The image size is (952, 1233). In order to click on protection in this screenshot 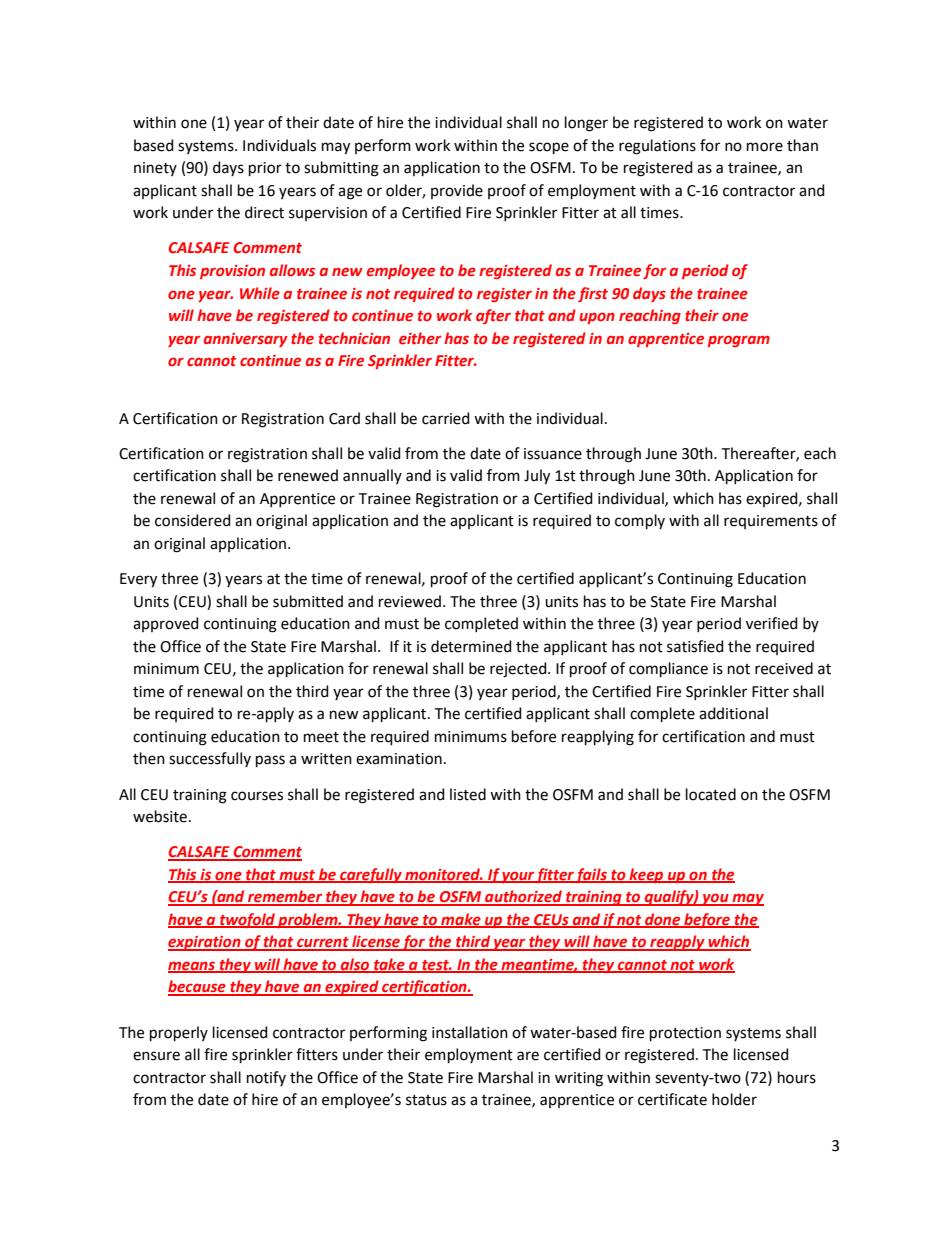, I will do `click(685, 1034)`.
